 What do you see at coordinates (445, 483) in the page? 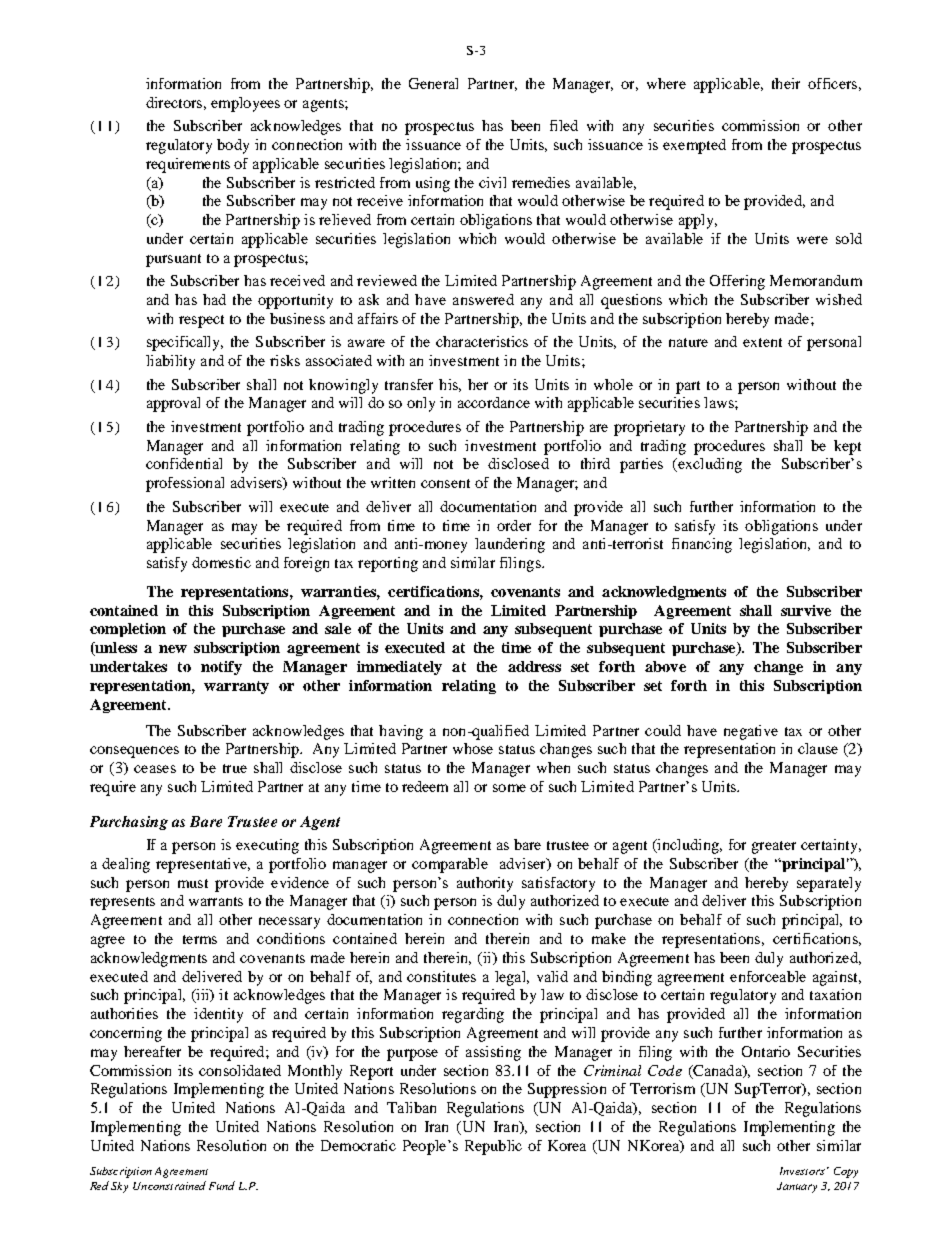
I see `consent` at bounding box center [445, 483].
